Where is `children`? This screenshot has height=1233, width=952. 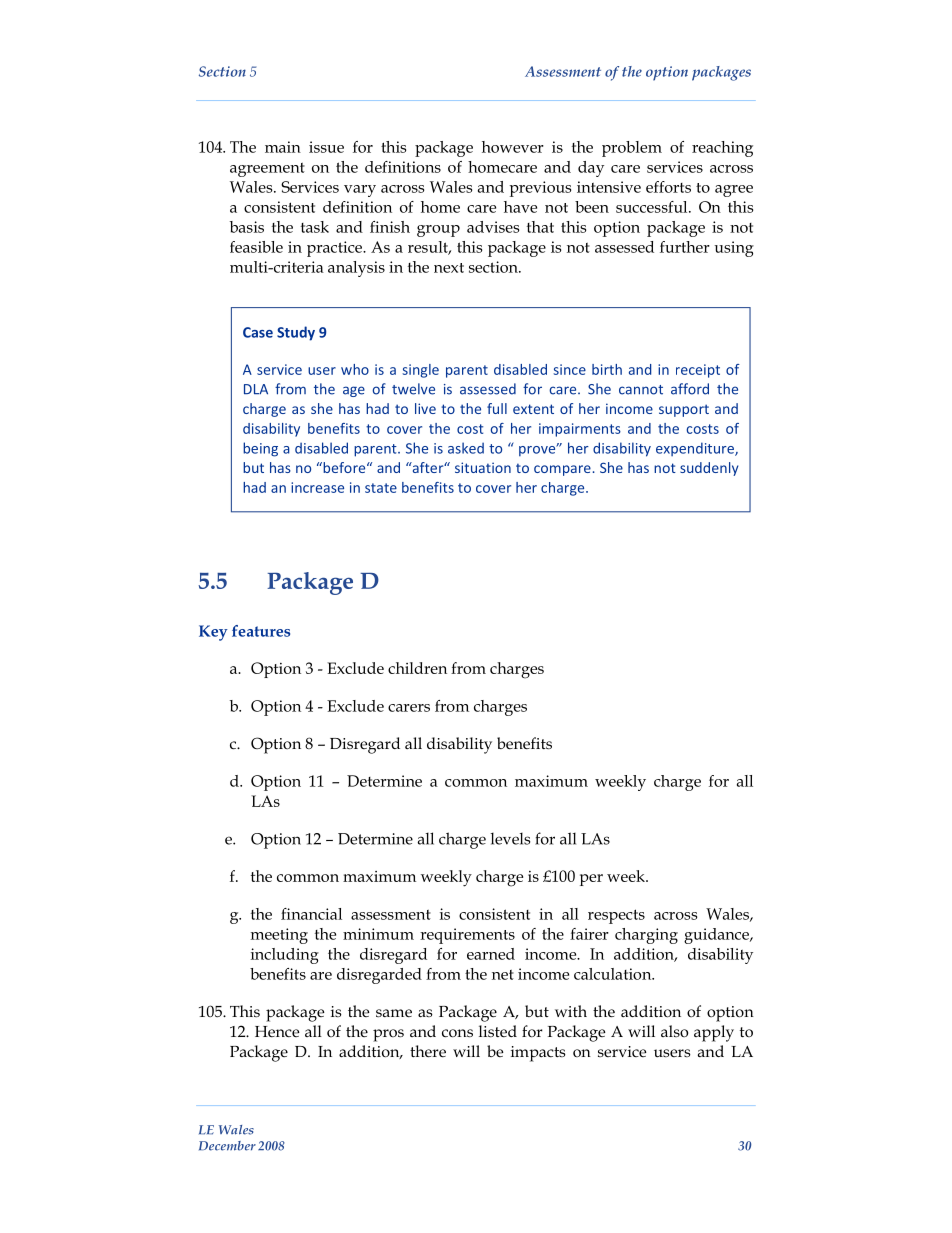 children is located at coordinates (417, 668).
